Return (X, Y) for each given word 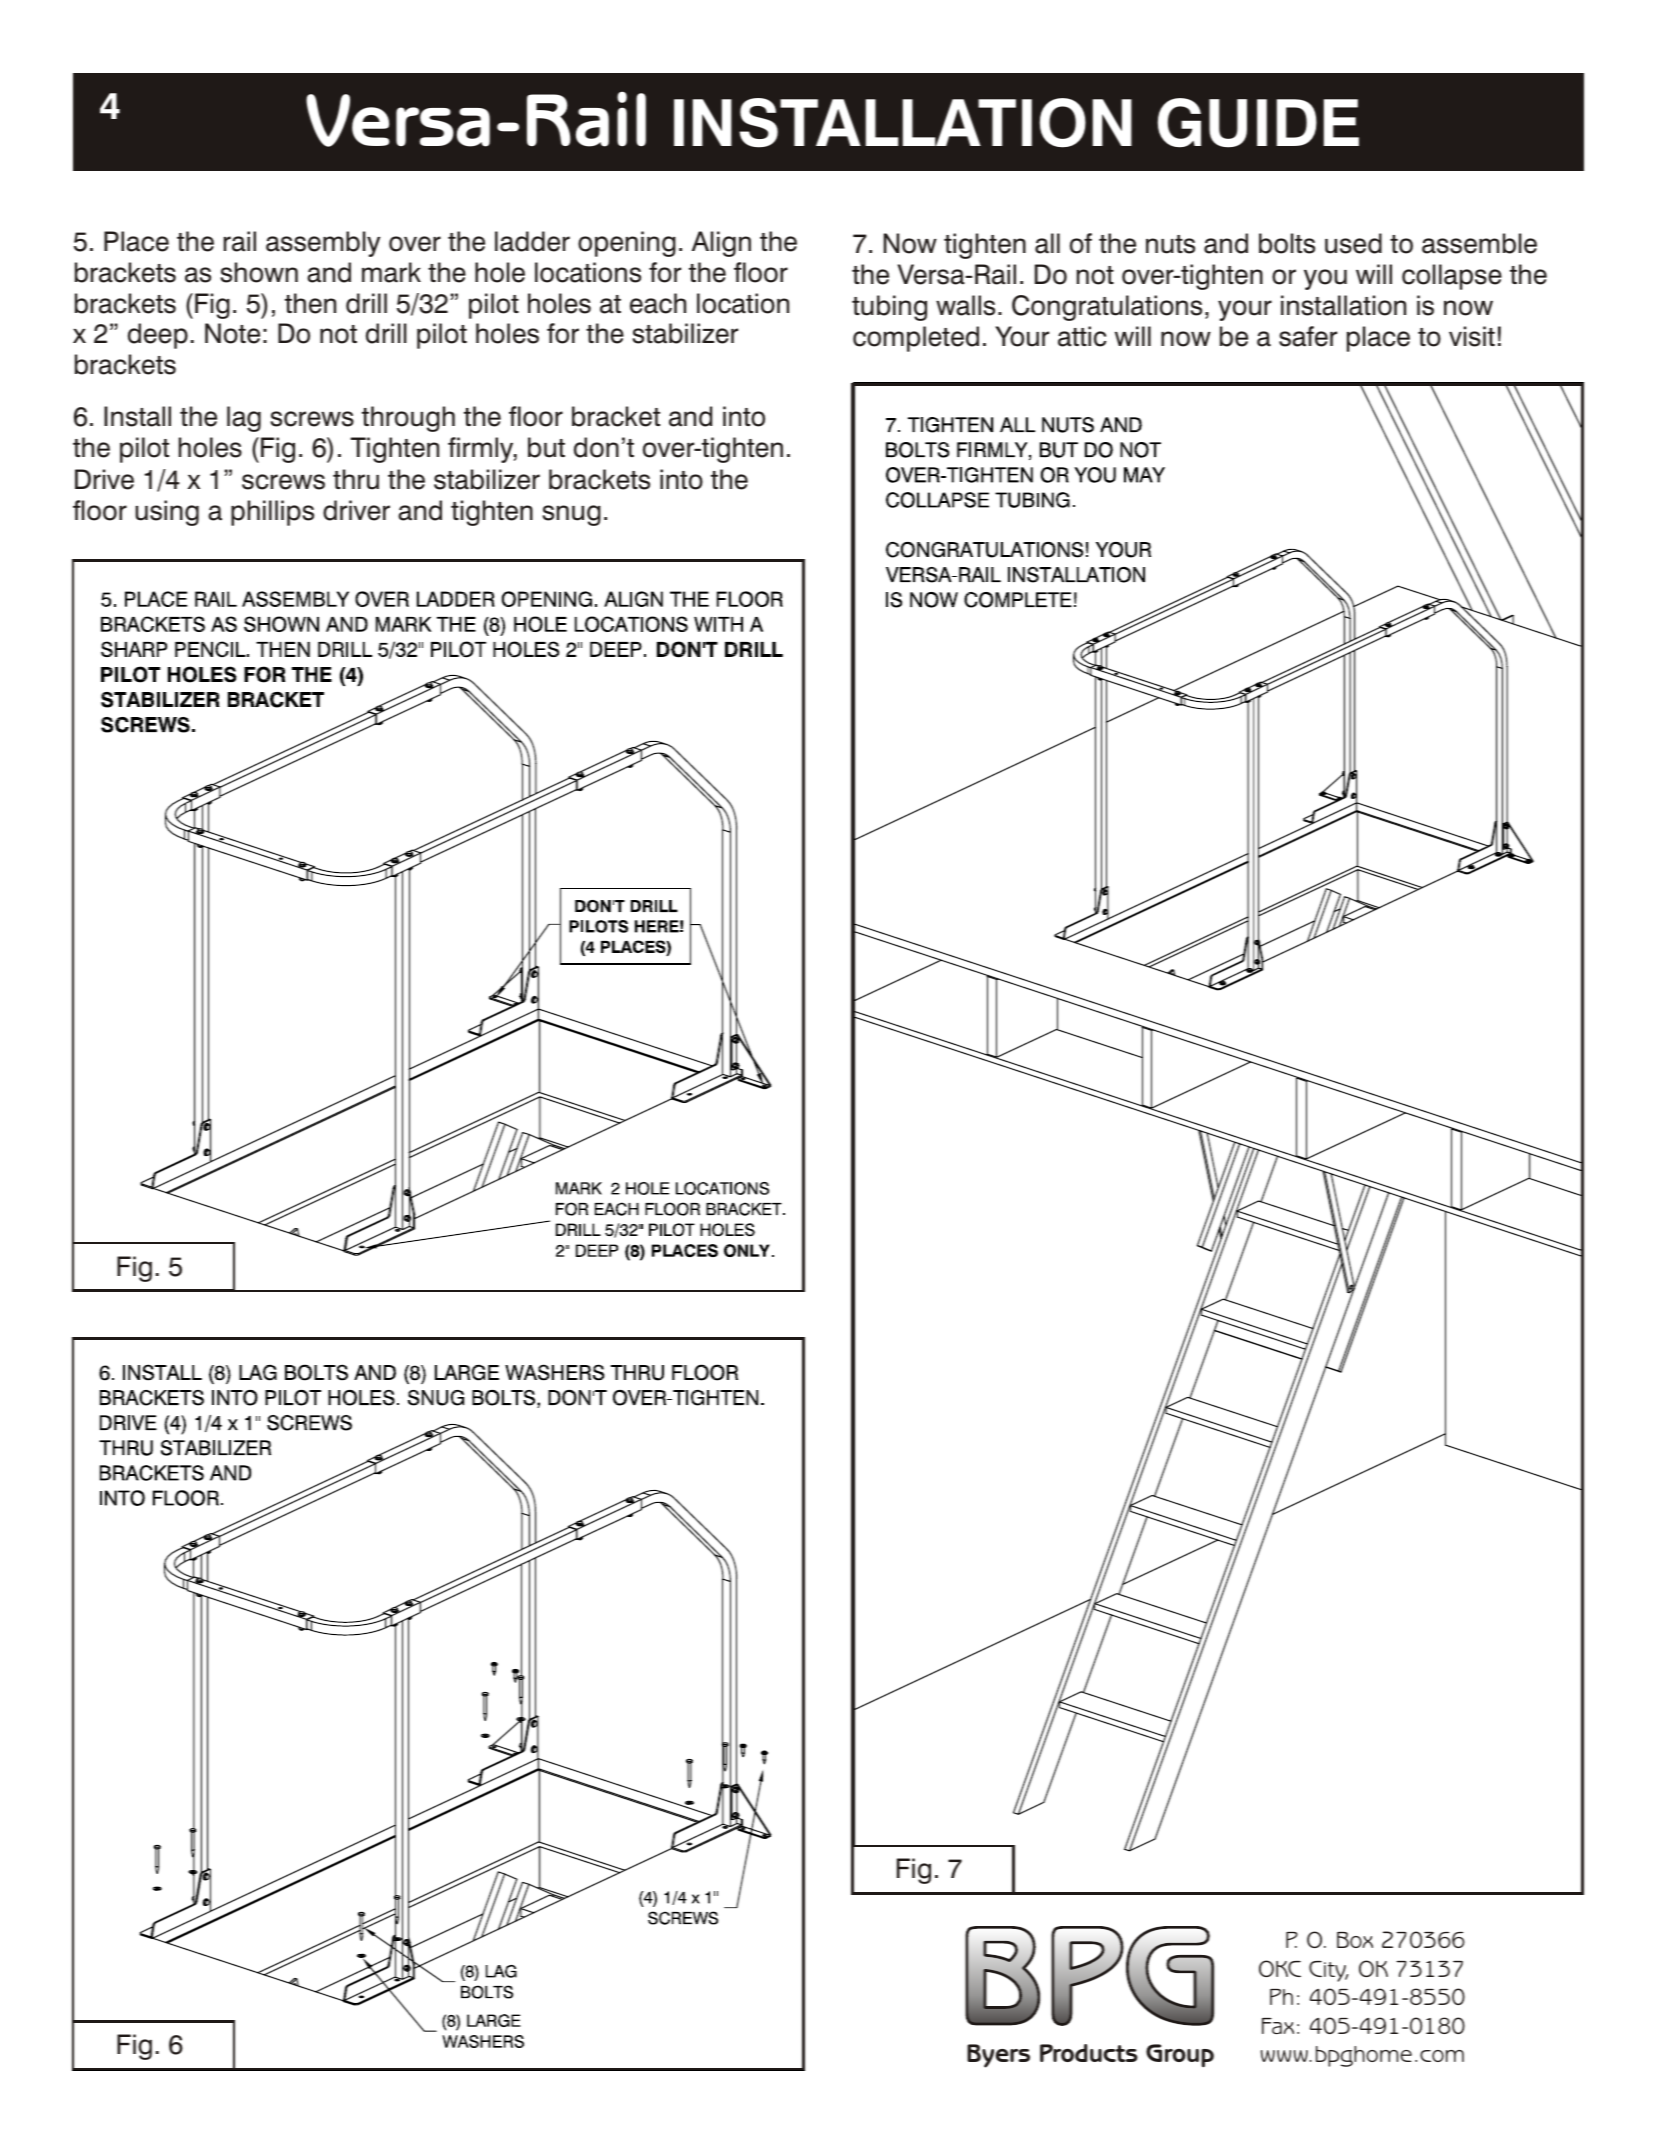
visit (1472, 336)
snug (571, 515)
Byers (998, 2056)
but (546, 447)
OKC (1280, 1968)
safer (1308, 336)
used (1353, 243)
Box (1355, 1940)
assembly (323, 244)
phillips (272, 513)
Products (1089, 2053)
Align (721, 244)
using (167, 513)
